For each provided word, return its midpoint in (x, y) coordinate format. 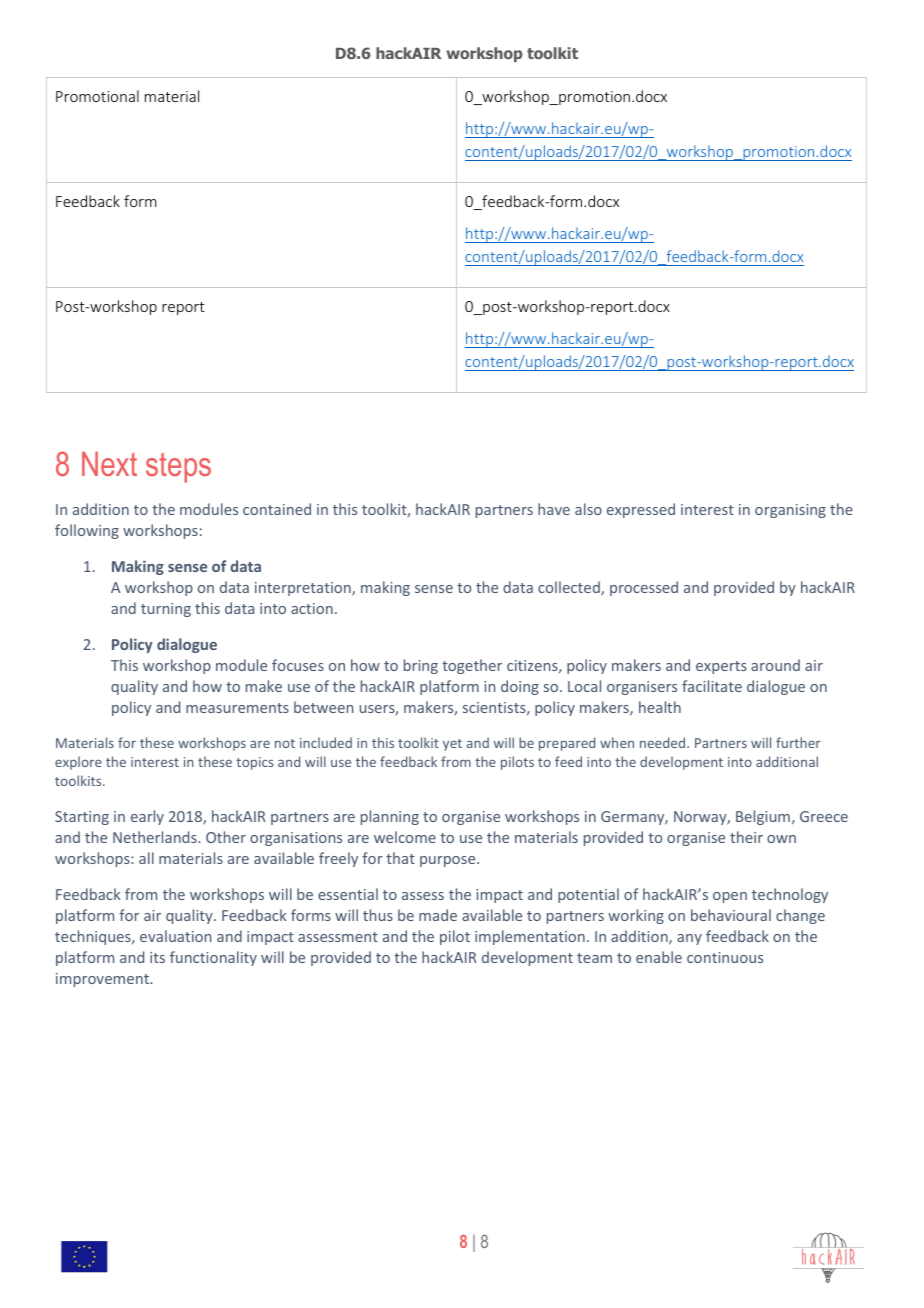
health (660, 707)
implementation (530, 937)
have (554, 509)
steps (178, 467)
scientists (495, 708)
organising (790, 511)
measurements (237, 708)
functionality (213, 958)
